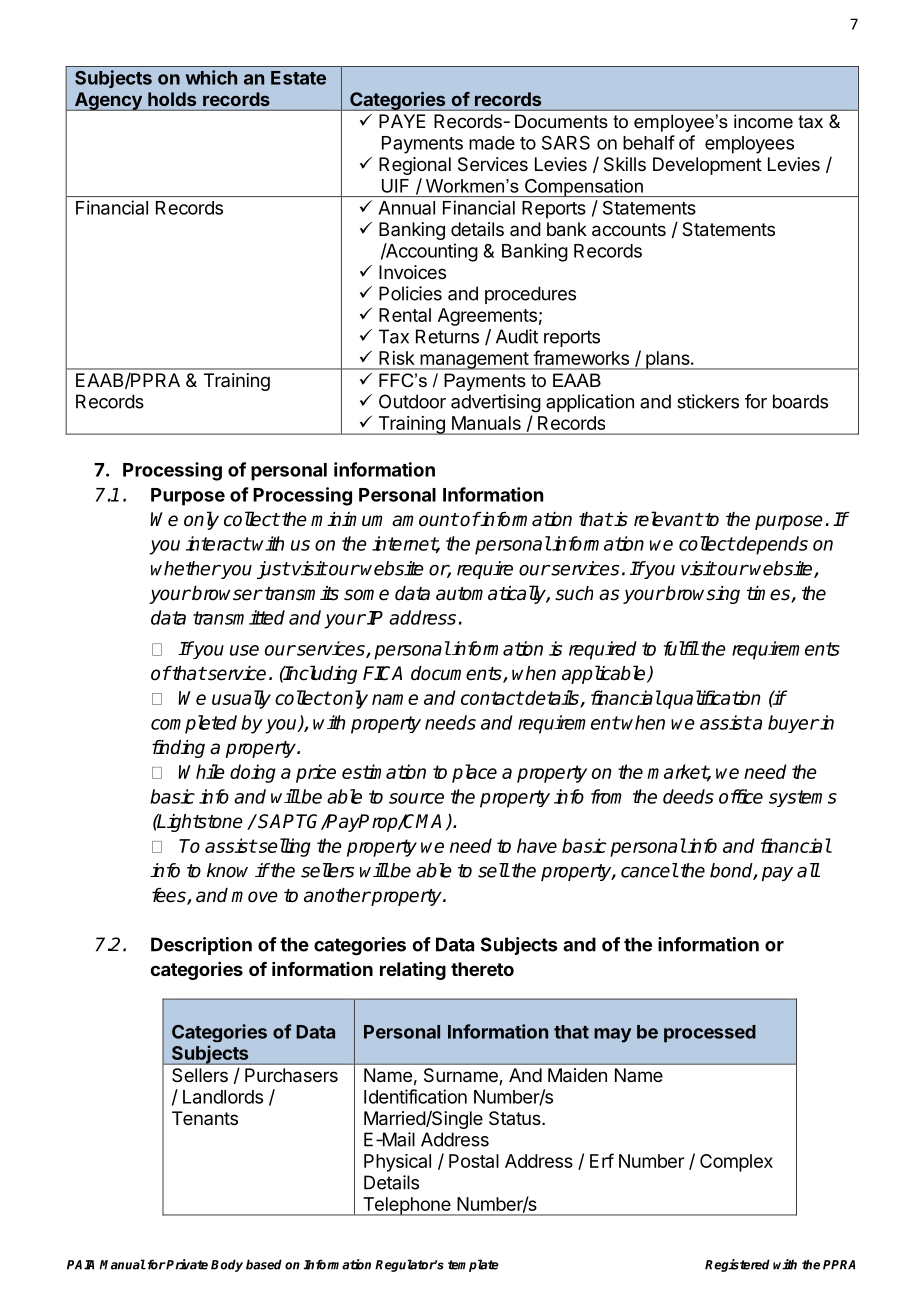  What do you see at coordinates (737, 1265) in the screenshot?
I see `Registered` at bounding box center [737, 1265].
